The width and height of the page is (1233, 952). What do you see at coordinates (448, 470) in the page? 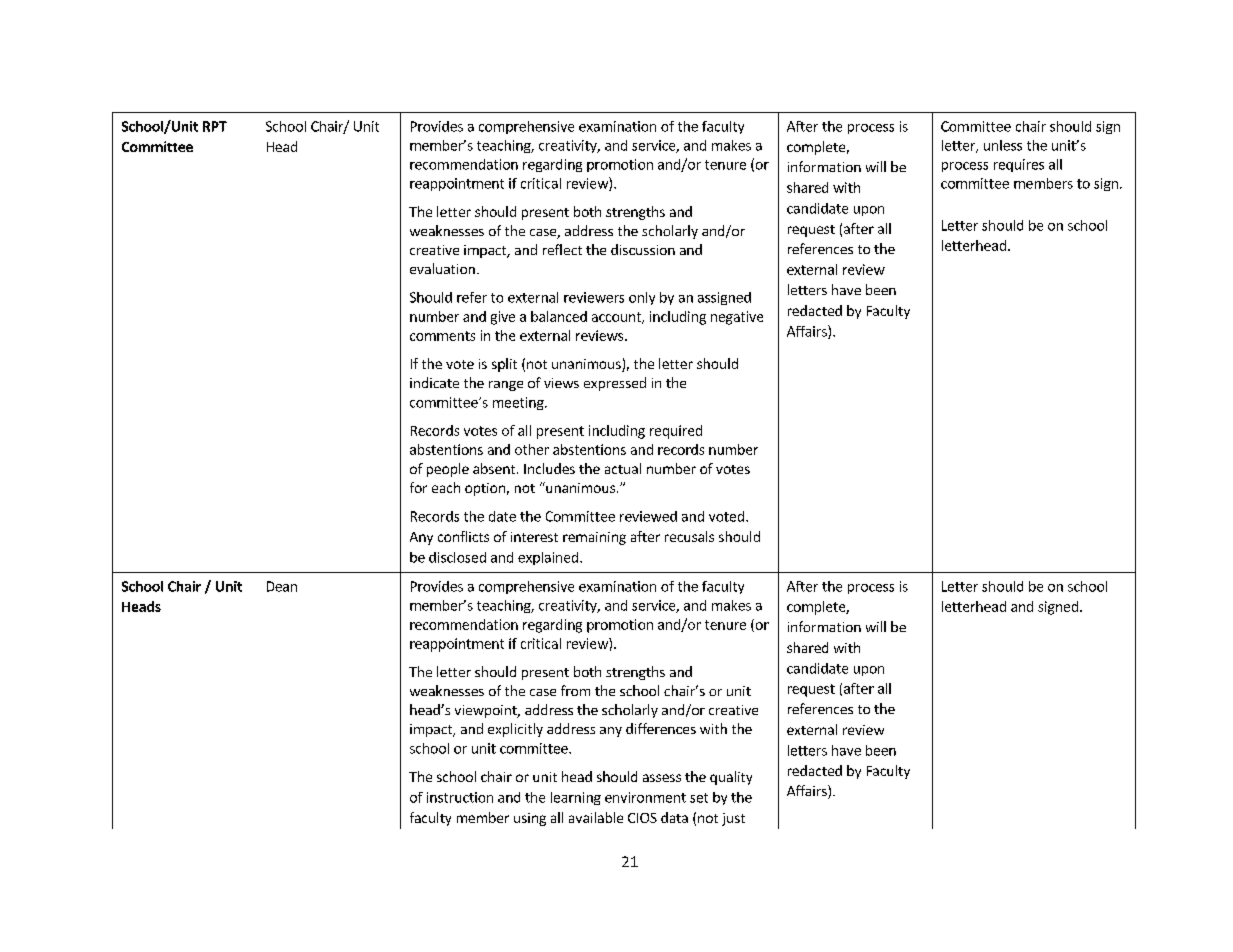
I see `people` at bounding box center [448, 470].
